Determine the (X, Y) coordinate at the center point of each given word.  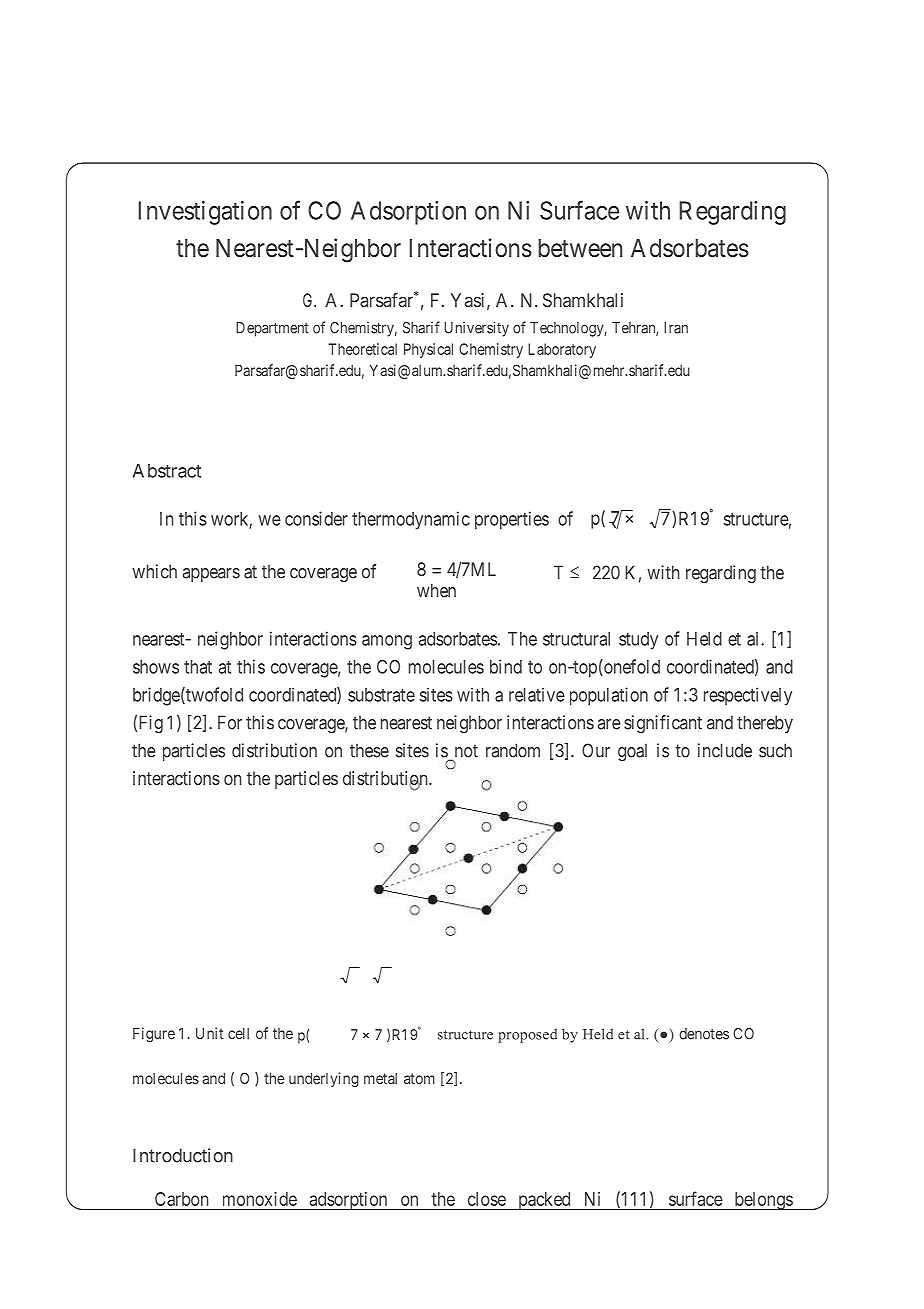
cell (238, 1033)
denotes (704, 1034)
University (476, 329)
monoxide (260, 1199)
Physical (428, 350)
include (725, 750)
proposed (528, 1035)
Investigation (205, 213)
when (436, 590)
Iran (676, 328)
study (638, 641)
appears (211, 575)
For (230, 722)
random (513, 750)
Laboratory (562, 350)
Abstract (167, 471)
